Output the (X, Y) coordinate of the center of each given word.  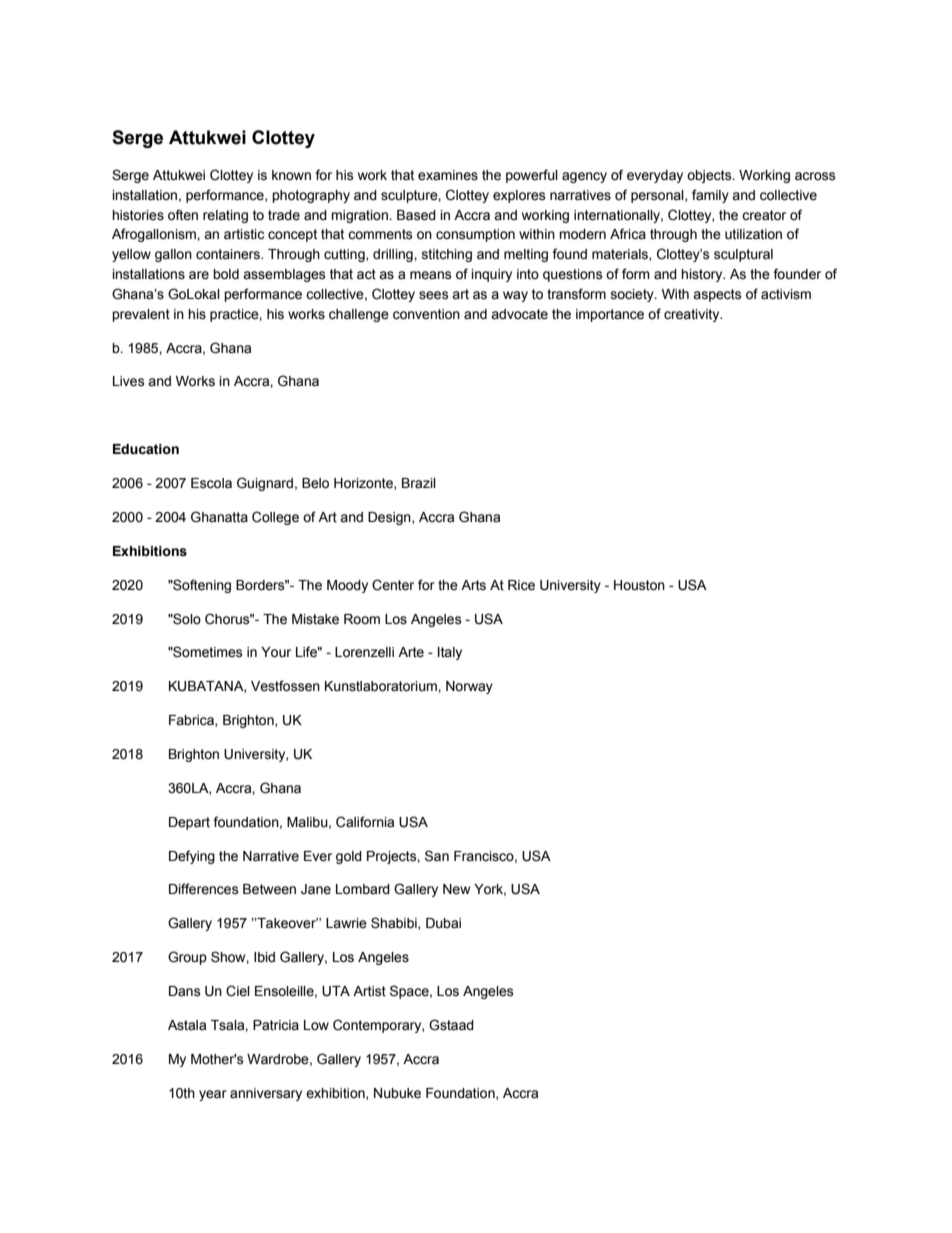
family (710, 196)
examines (448, 175)
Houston (639, 585)
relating (225, 216)
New (456, 889)
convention (426, 314)
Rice (521, 585)
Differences (204, 889)
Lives (129, 381)
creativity (693, 315)
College (275, 518)
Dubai (443, 923)
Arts (473, 585)
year (213, 1095)
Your (276, 652)
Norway (469, 687)
